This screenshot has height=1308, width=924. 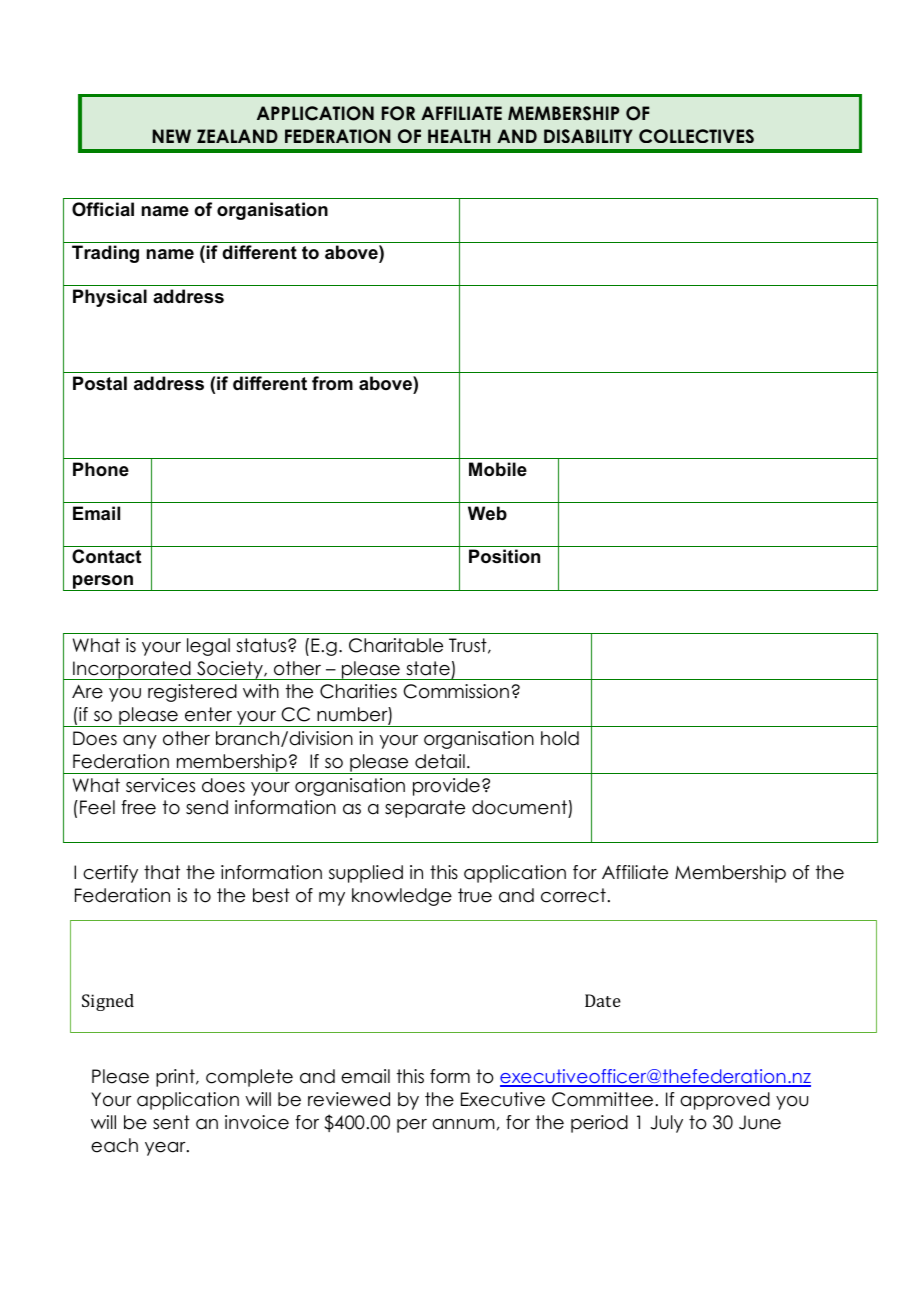 I want to click on sent, so click(x=171, y=1122).
